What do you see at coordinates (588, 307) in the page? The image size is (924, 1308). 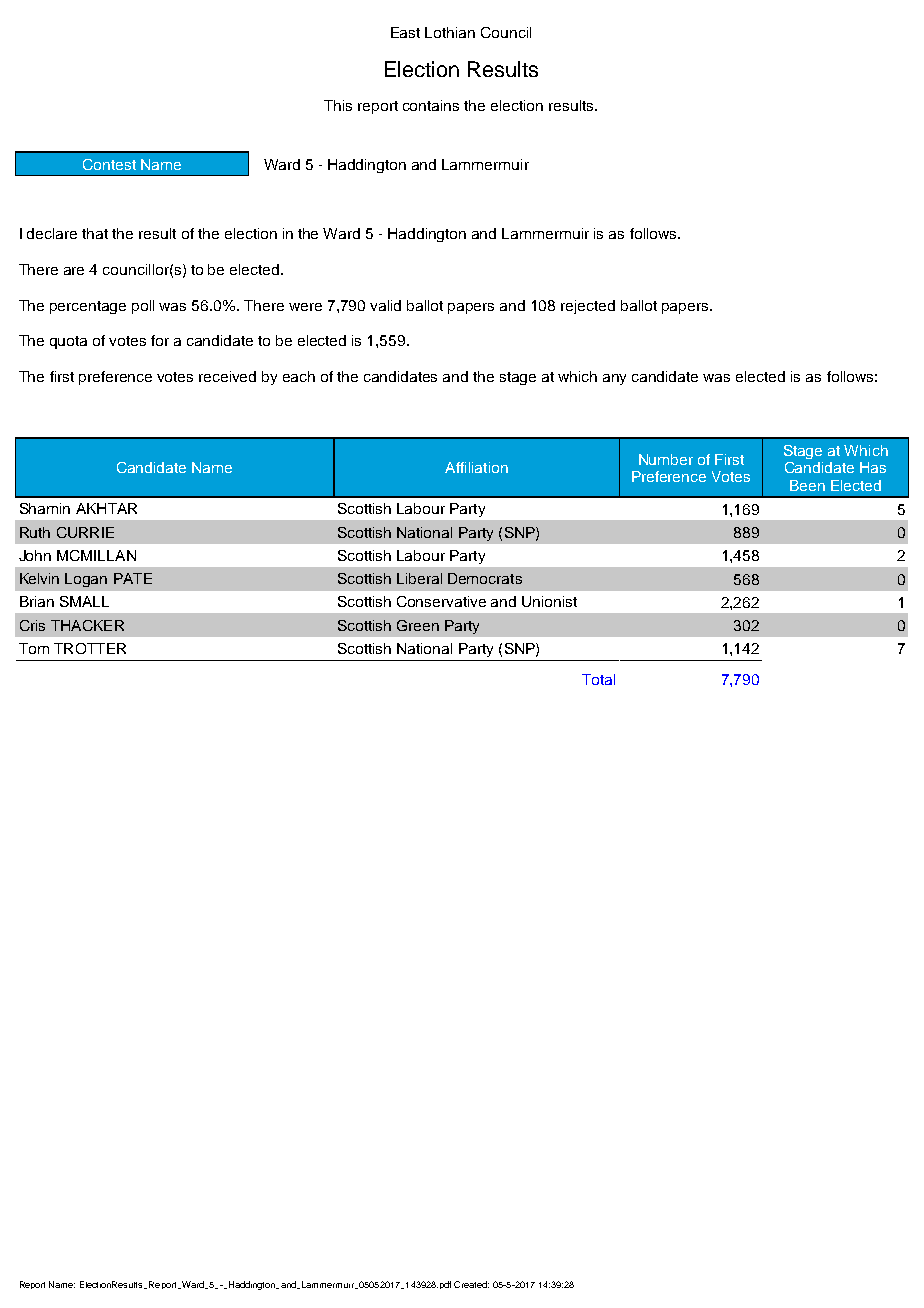 I see `rejected` at bounding box center [588, 307].
